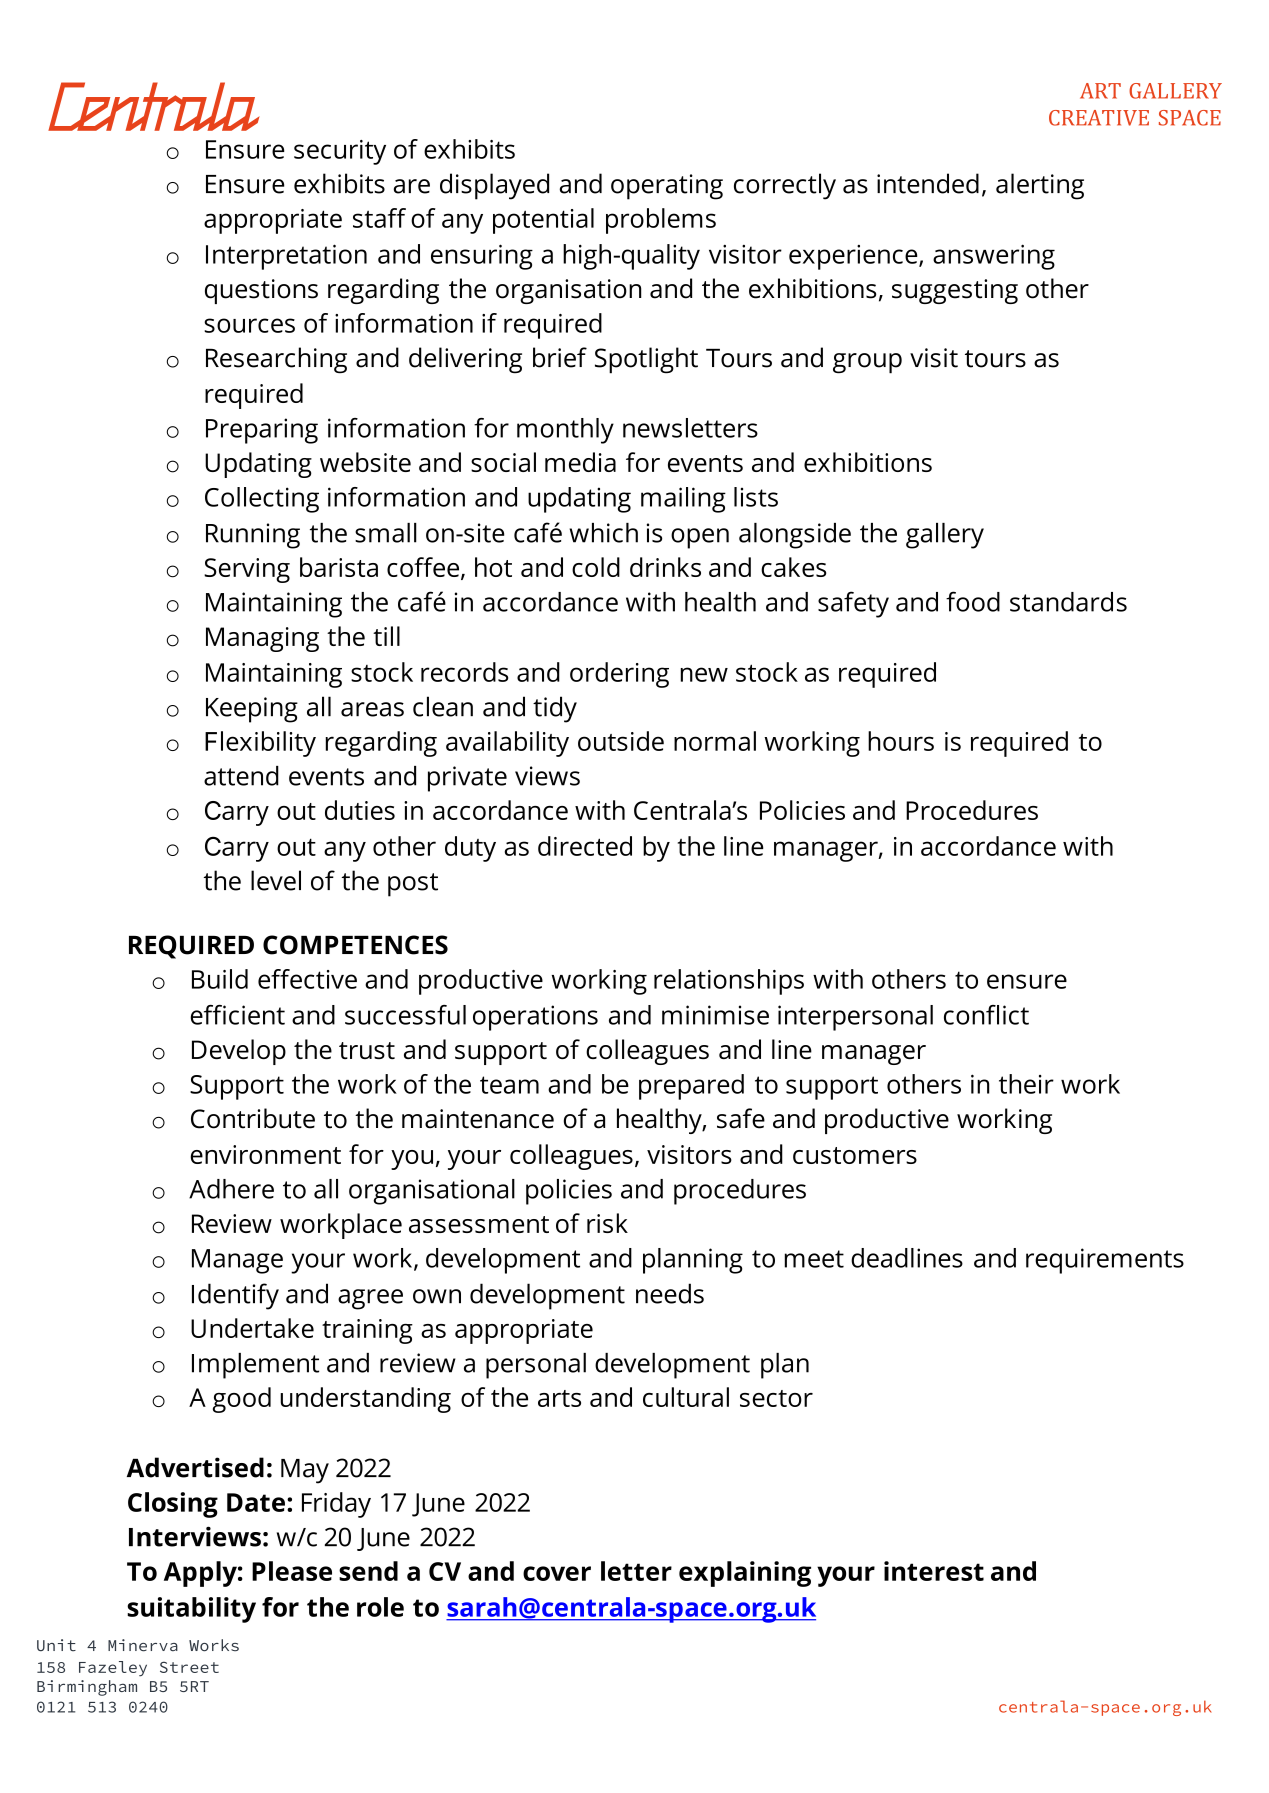 Image resolution: width=1269 pixels, height=1793 pixels. I want to click on security, so click(340, 152).
